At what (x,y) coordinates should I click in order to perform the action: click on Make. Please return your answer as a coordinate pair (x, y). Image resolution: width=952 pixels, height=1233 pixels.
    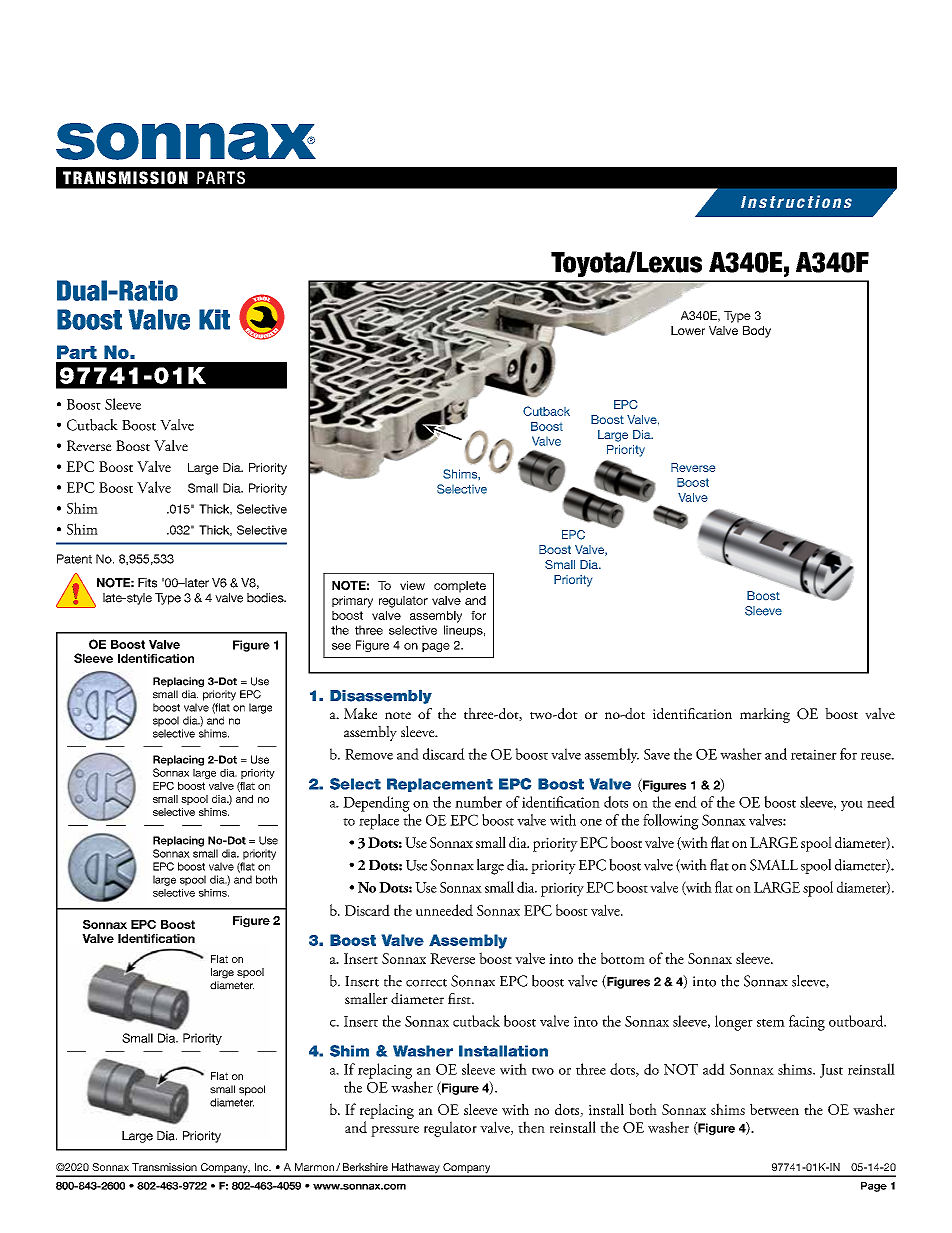
    Looking at the image, I should click on (360, 713).
